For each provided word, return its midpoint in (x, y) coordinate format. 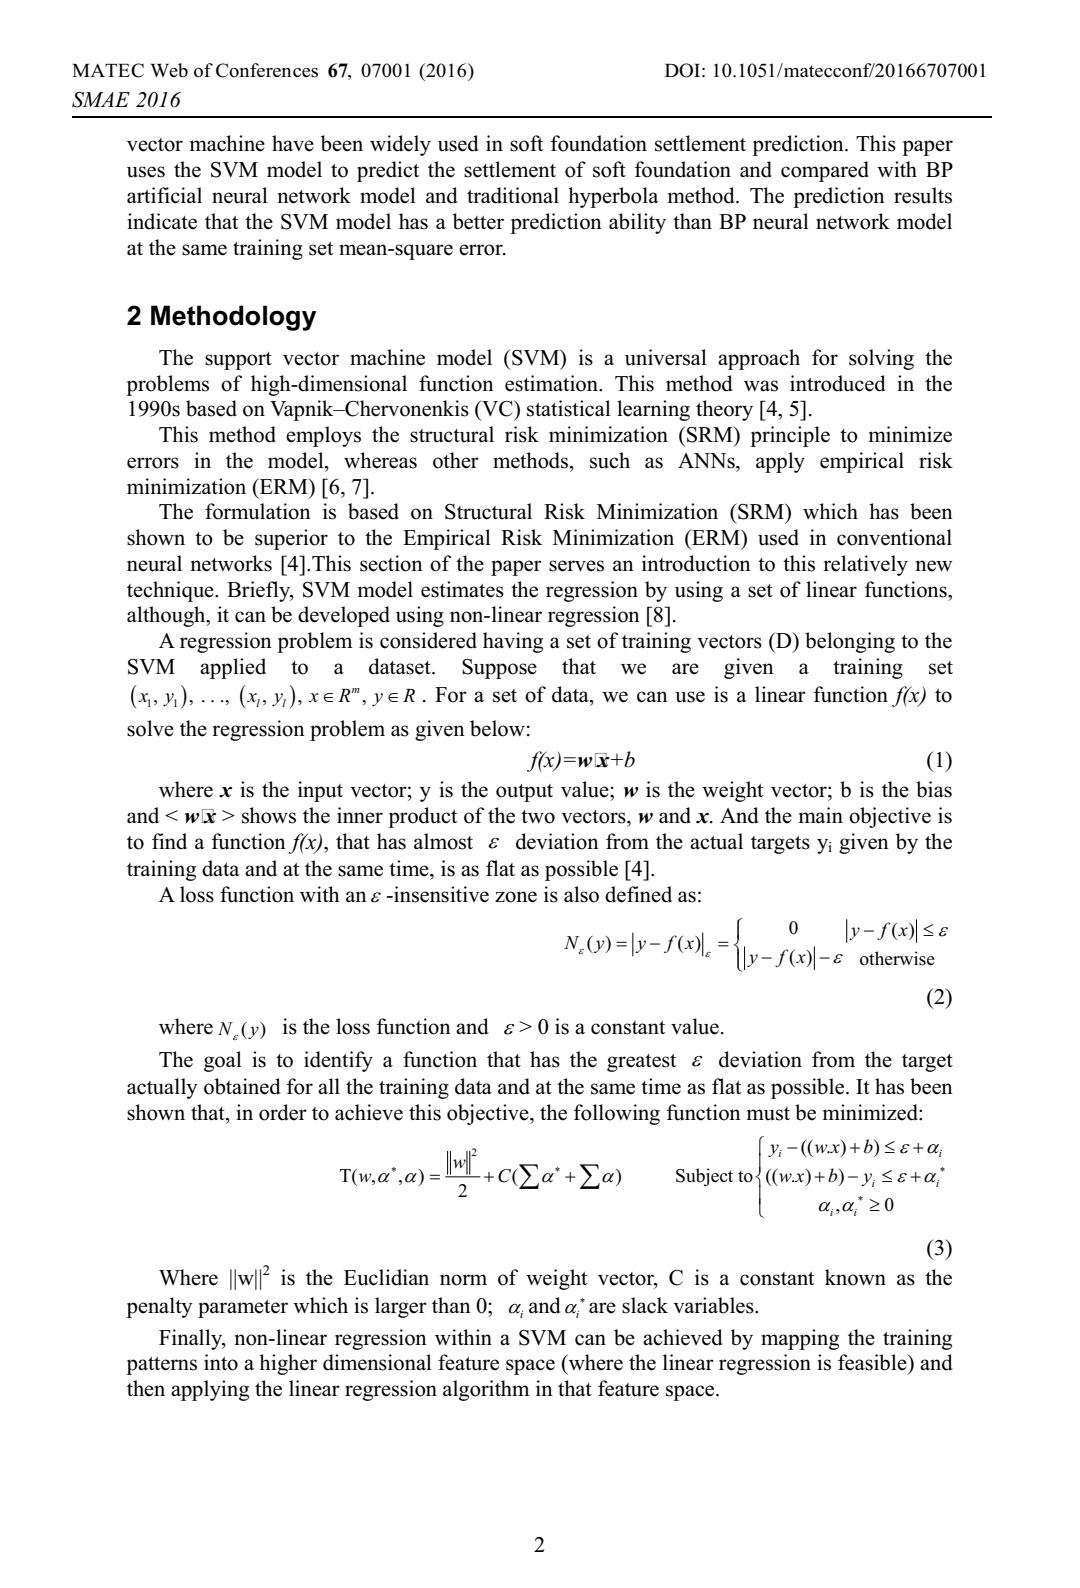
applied (233, 668)
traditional (513, 195)
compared (825, 171)
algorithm (486, 1390)
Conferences (267, 70)
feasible (873, 1362)
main (821, 815)
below (497, 728)
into (221, 1362)
